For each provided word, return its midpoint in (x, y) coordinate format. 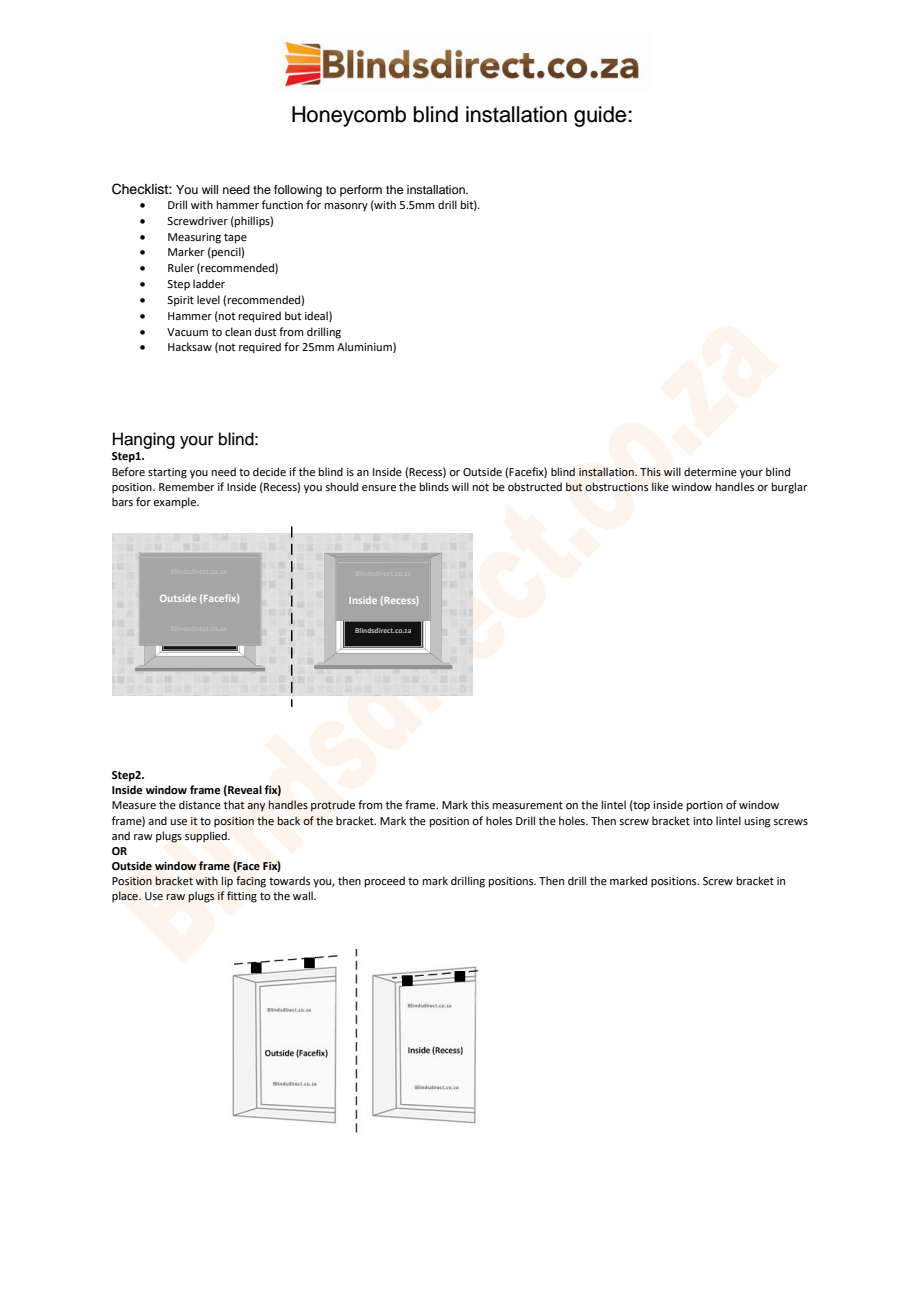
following (298, 191)
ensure (379, 488)
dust (265, 331)
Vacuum (187, 332)
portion (705, 806)
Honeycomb (349, 116)
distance (200, 804)
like (660, 486)
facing (251, 882)
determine (710, 471)
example (175, 503)
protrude (333, 806)
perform (361, 191)
